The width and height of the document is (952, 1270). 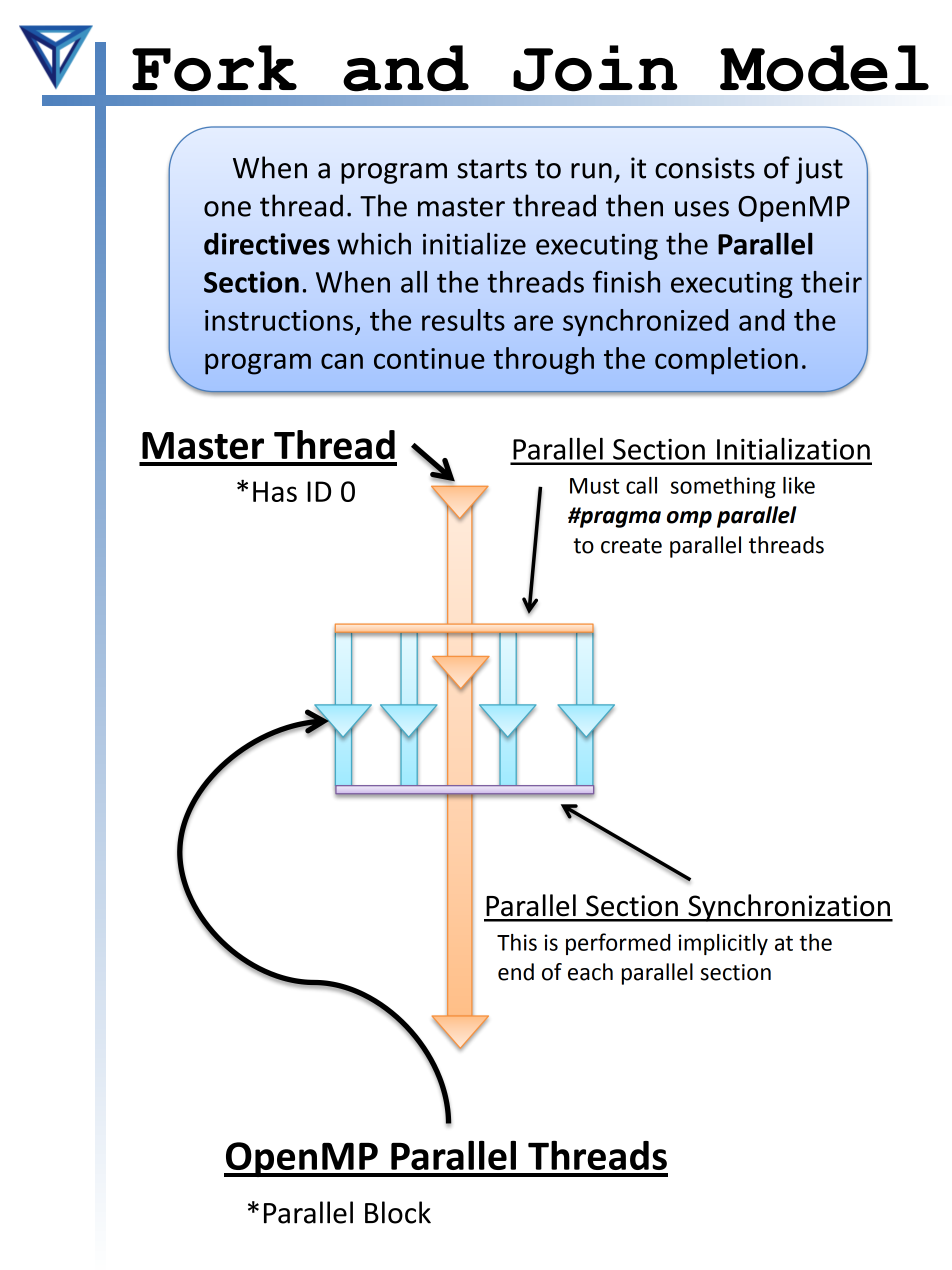 I want to click on create, so click(x=631, y=546).
